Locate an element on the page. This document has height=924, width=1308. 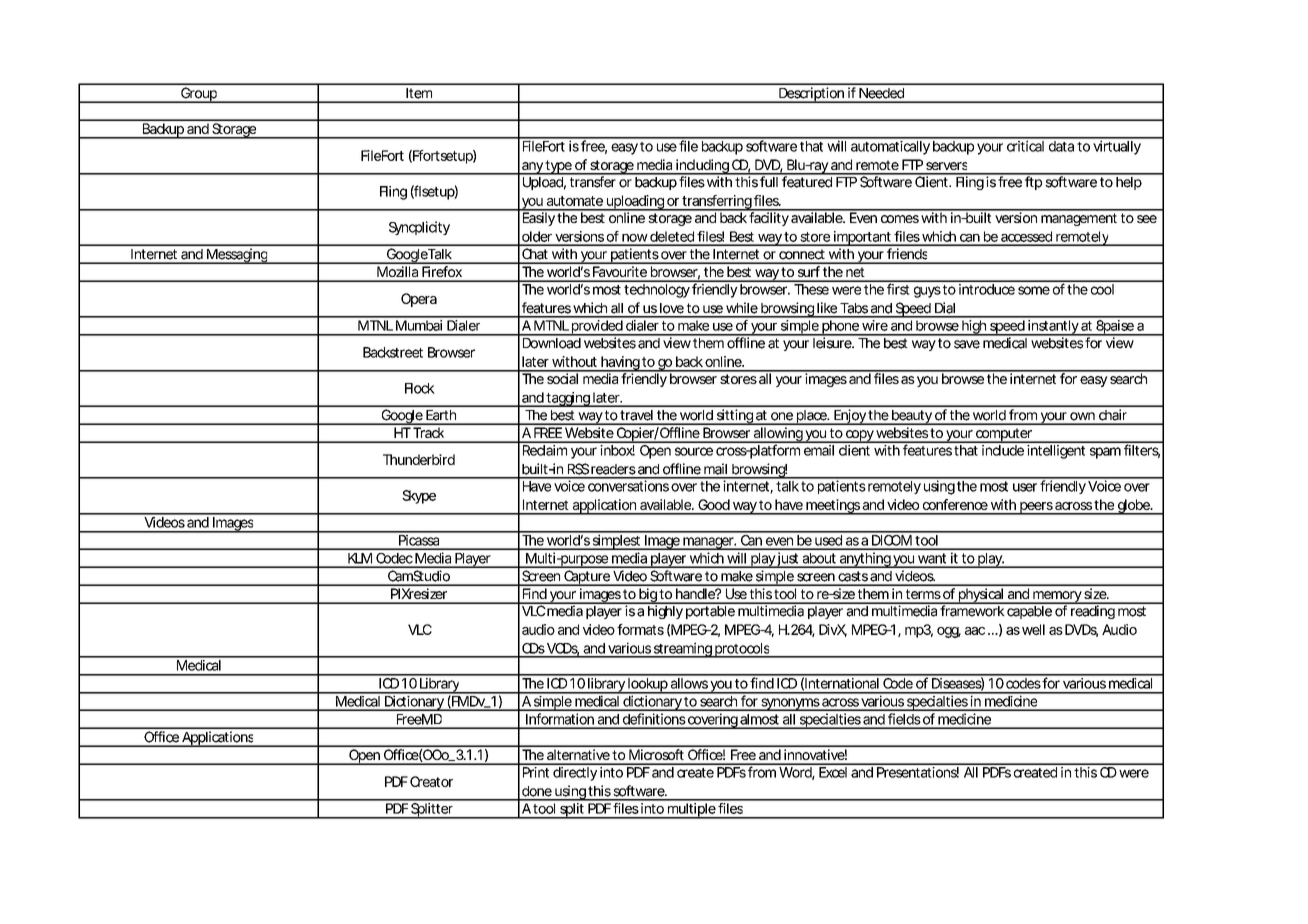
see is located at coordinates (1147, 219).
